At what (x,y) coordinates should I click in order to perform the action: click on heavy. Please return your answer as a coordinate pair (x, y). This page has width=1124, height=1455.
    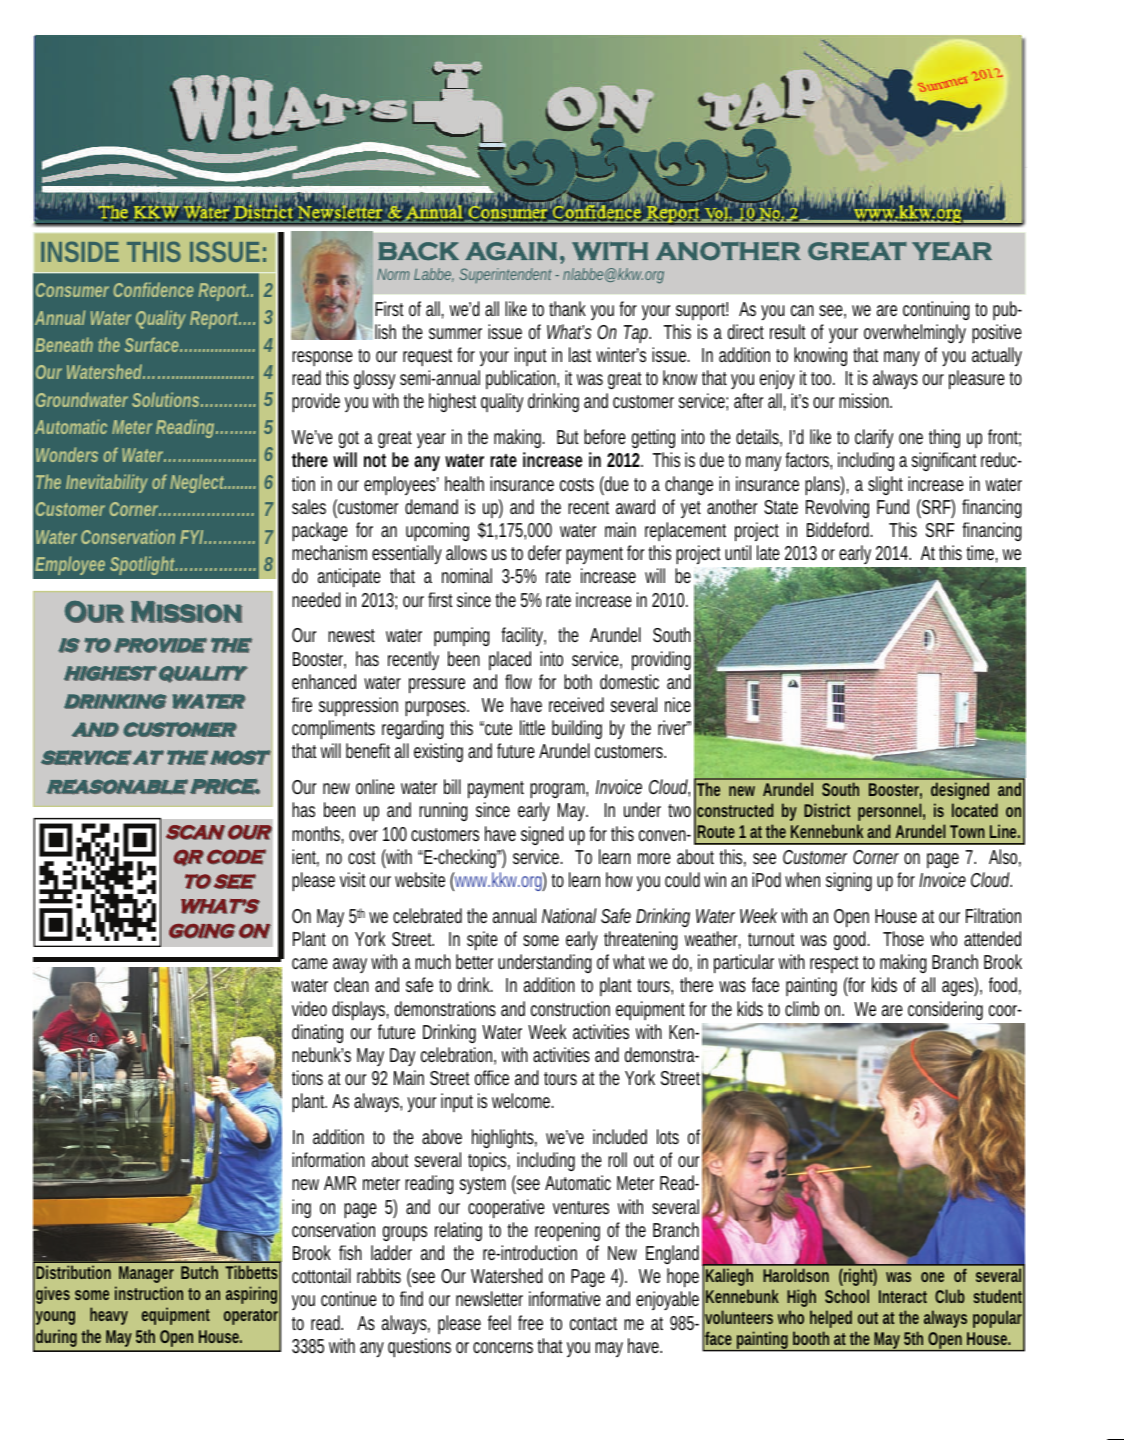
    Looking at the image, I should click on (109, 1316).
